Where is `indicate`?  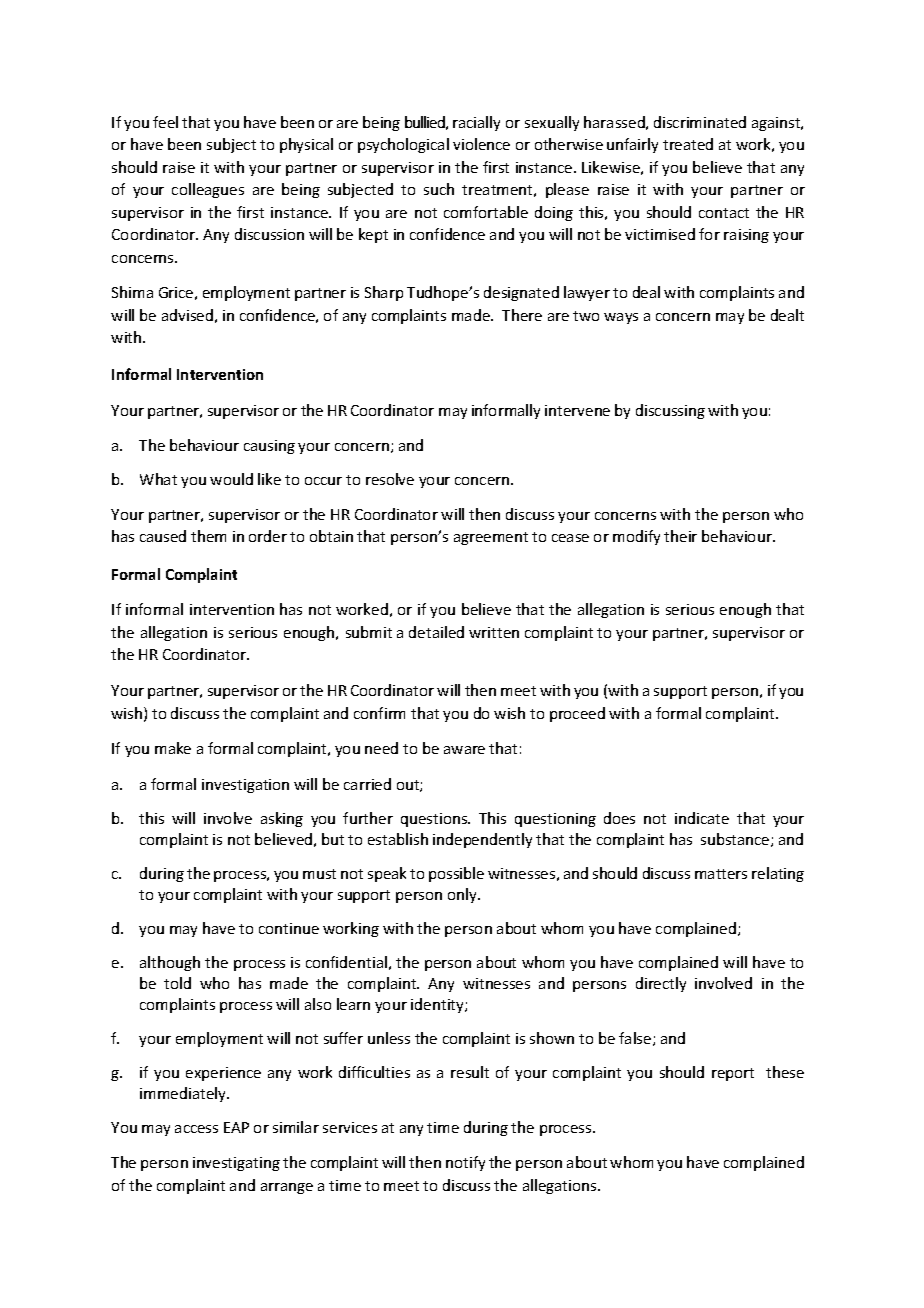
indicate is located at coordinates (702, 818).
